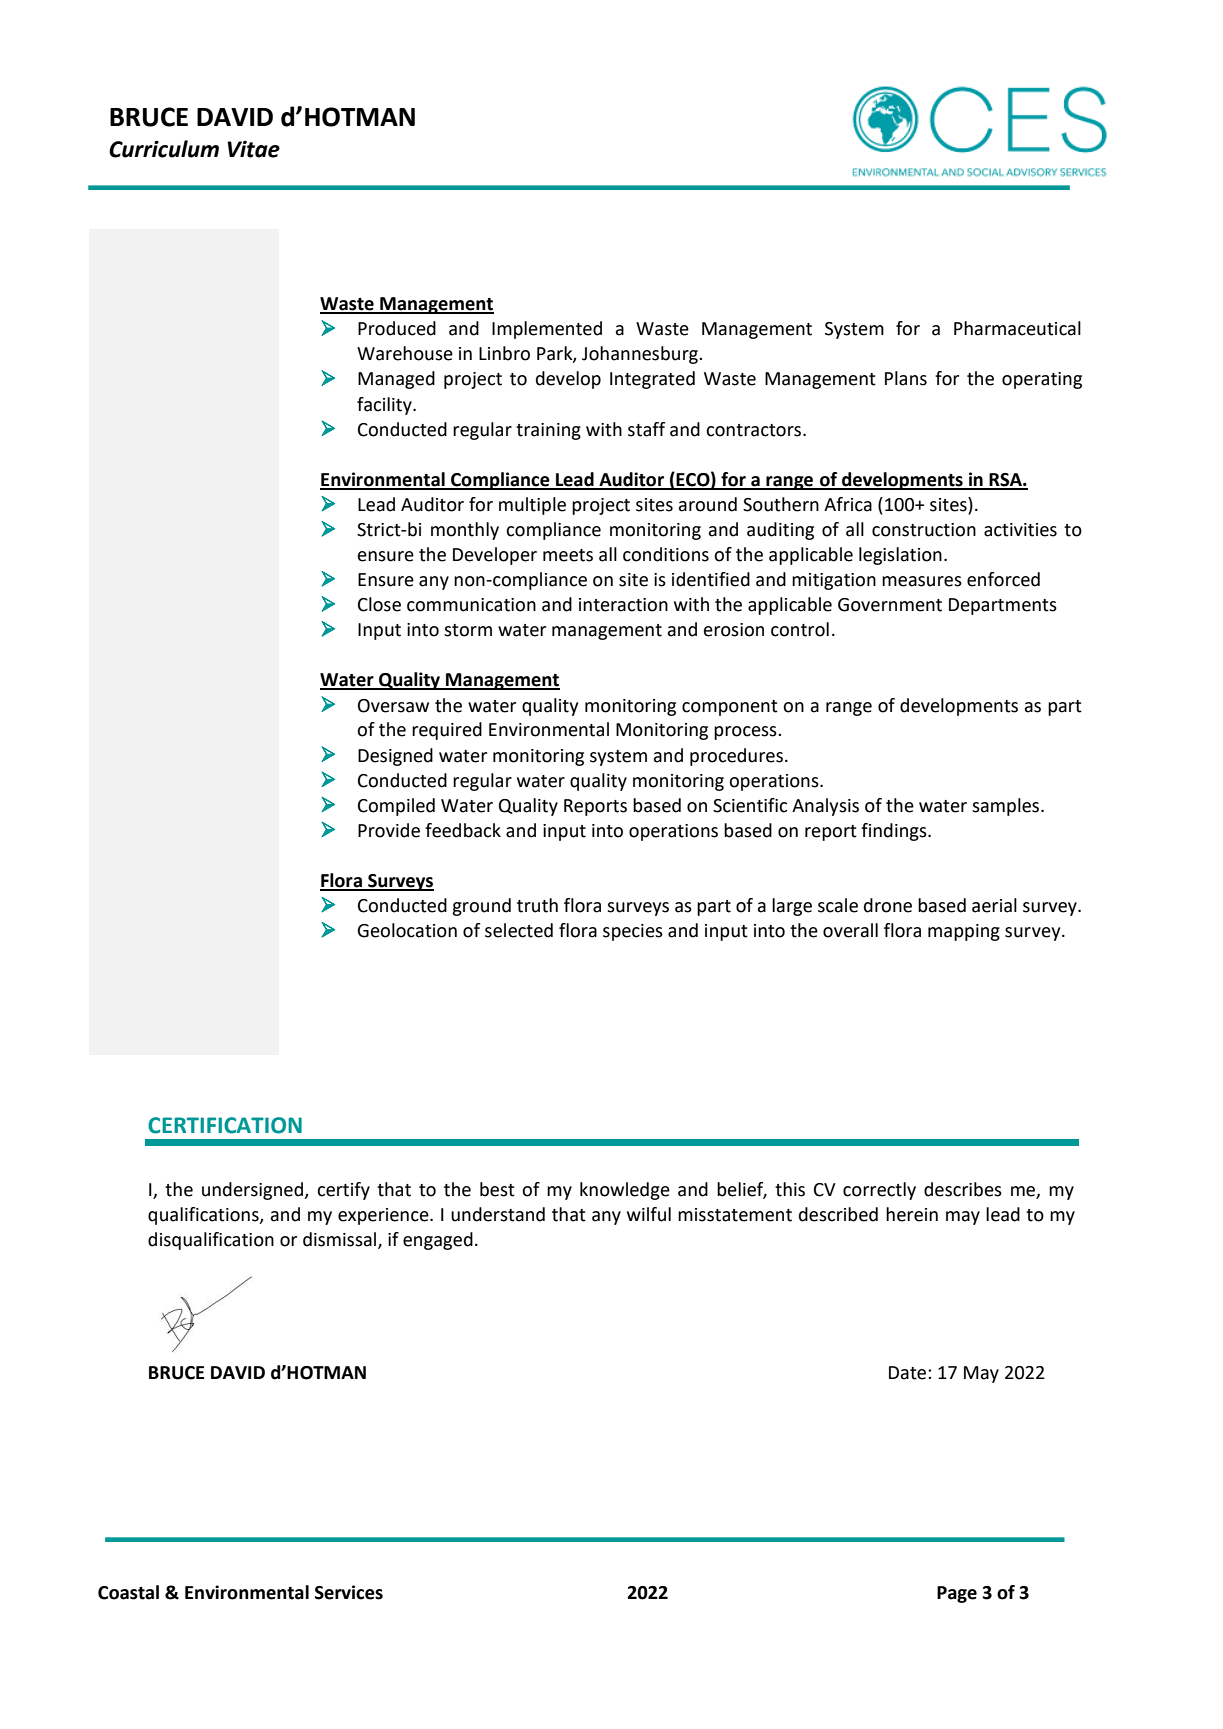  I want to click on interaction, so click(623, 605).
